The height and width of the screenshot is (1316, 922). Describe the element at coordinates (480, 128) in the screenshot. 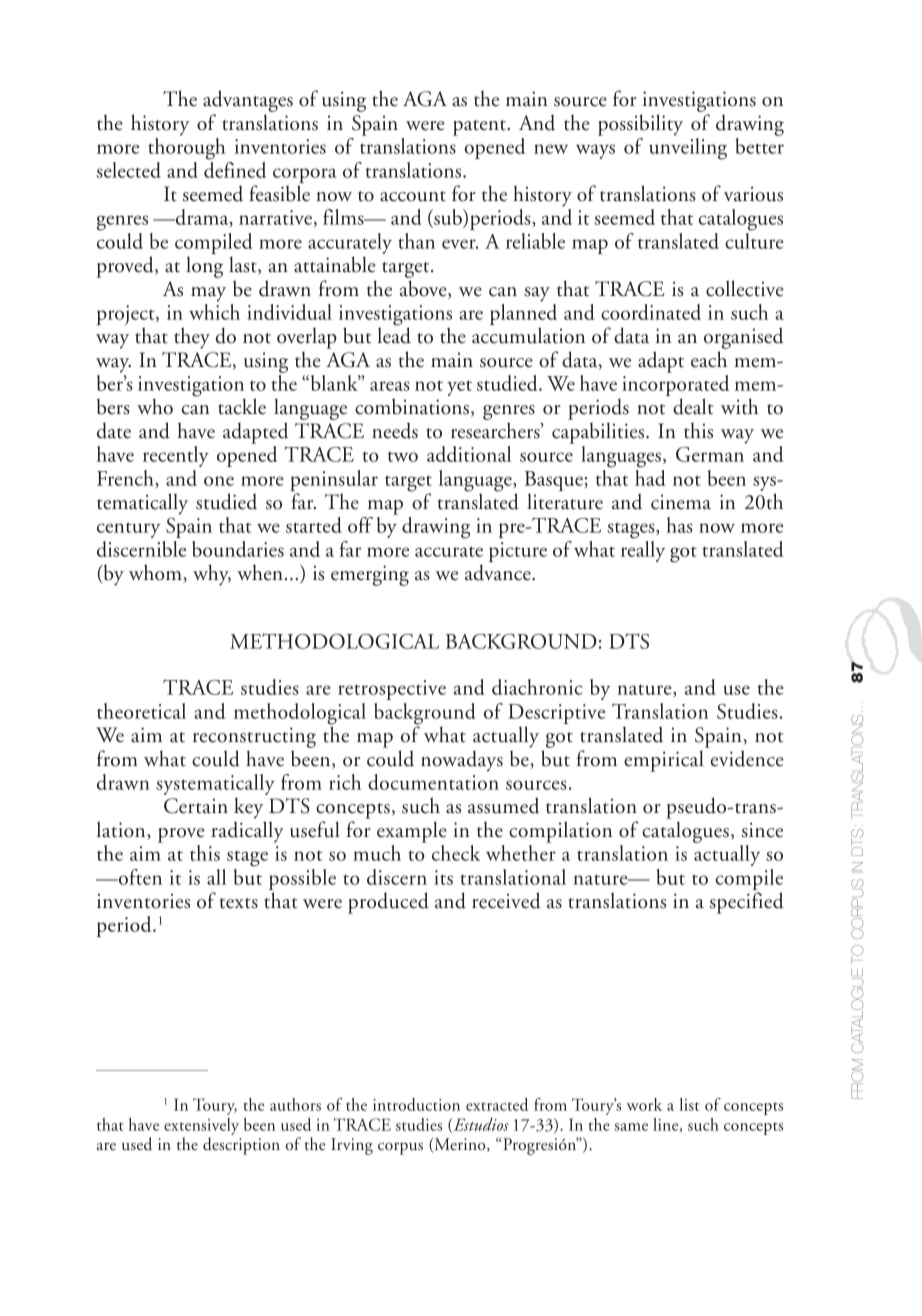

I see `patent` at that location.
